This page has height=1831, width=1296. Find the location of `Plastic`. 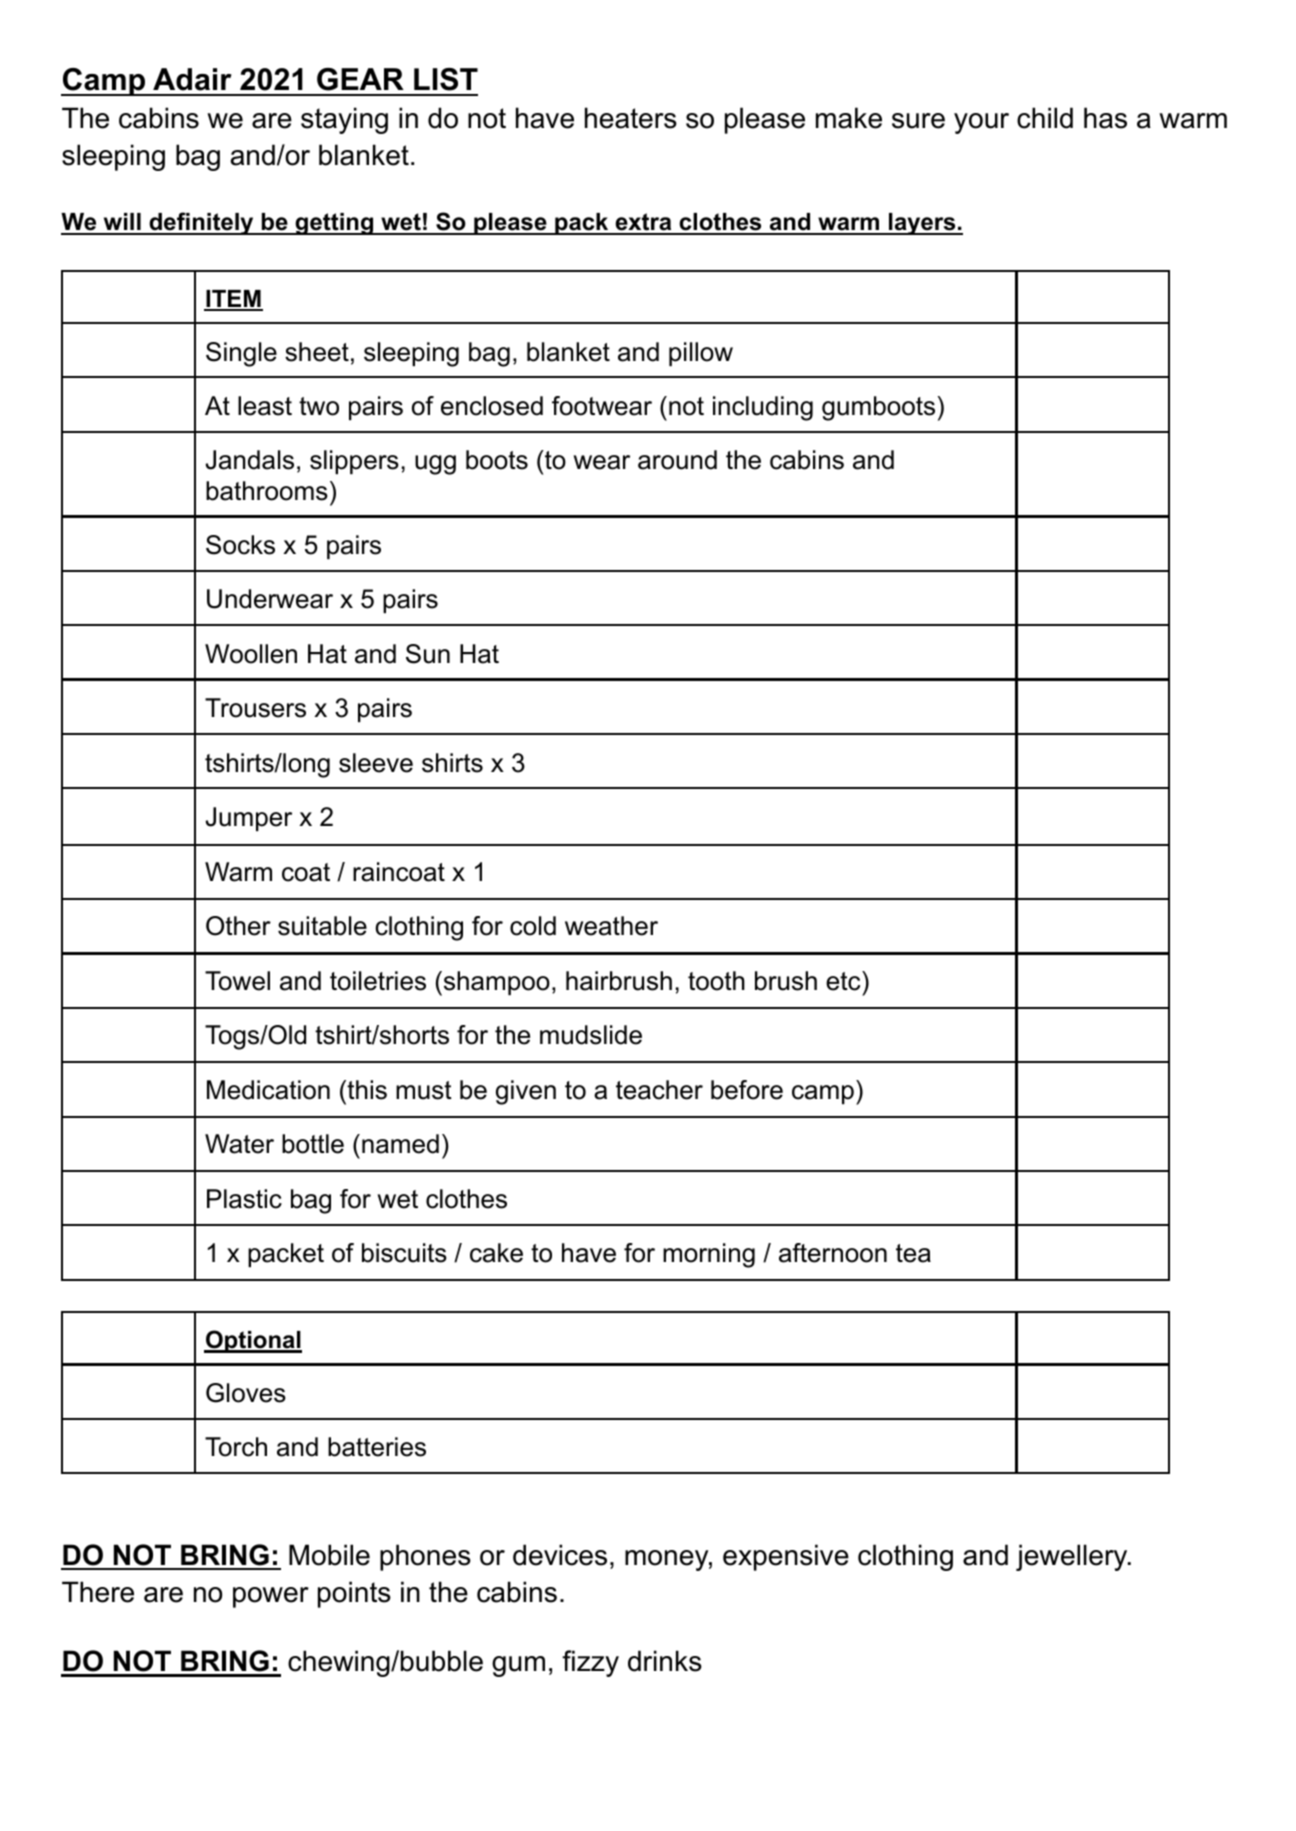

Plastic is located at coordinates (244, 1199).
